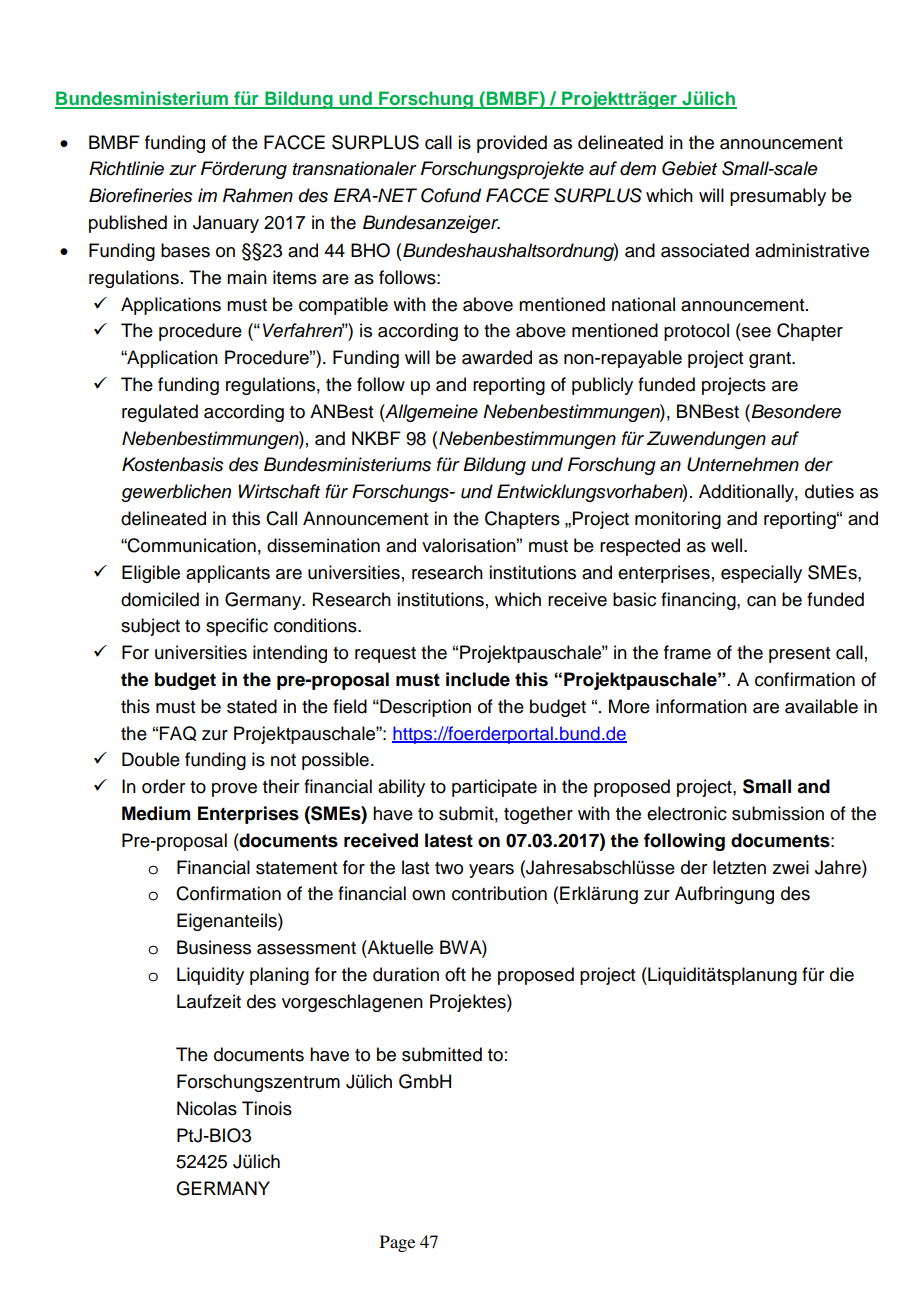 The width and height of the screenshot is (924, 1308). What do you see at coordinates (397, 1243) in the screenshot?
I see `Page` at bounding box center [397, 1243].
